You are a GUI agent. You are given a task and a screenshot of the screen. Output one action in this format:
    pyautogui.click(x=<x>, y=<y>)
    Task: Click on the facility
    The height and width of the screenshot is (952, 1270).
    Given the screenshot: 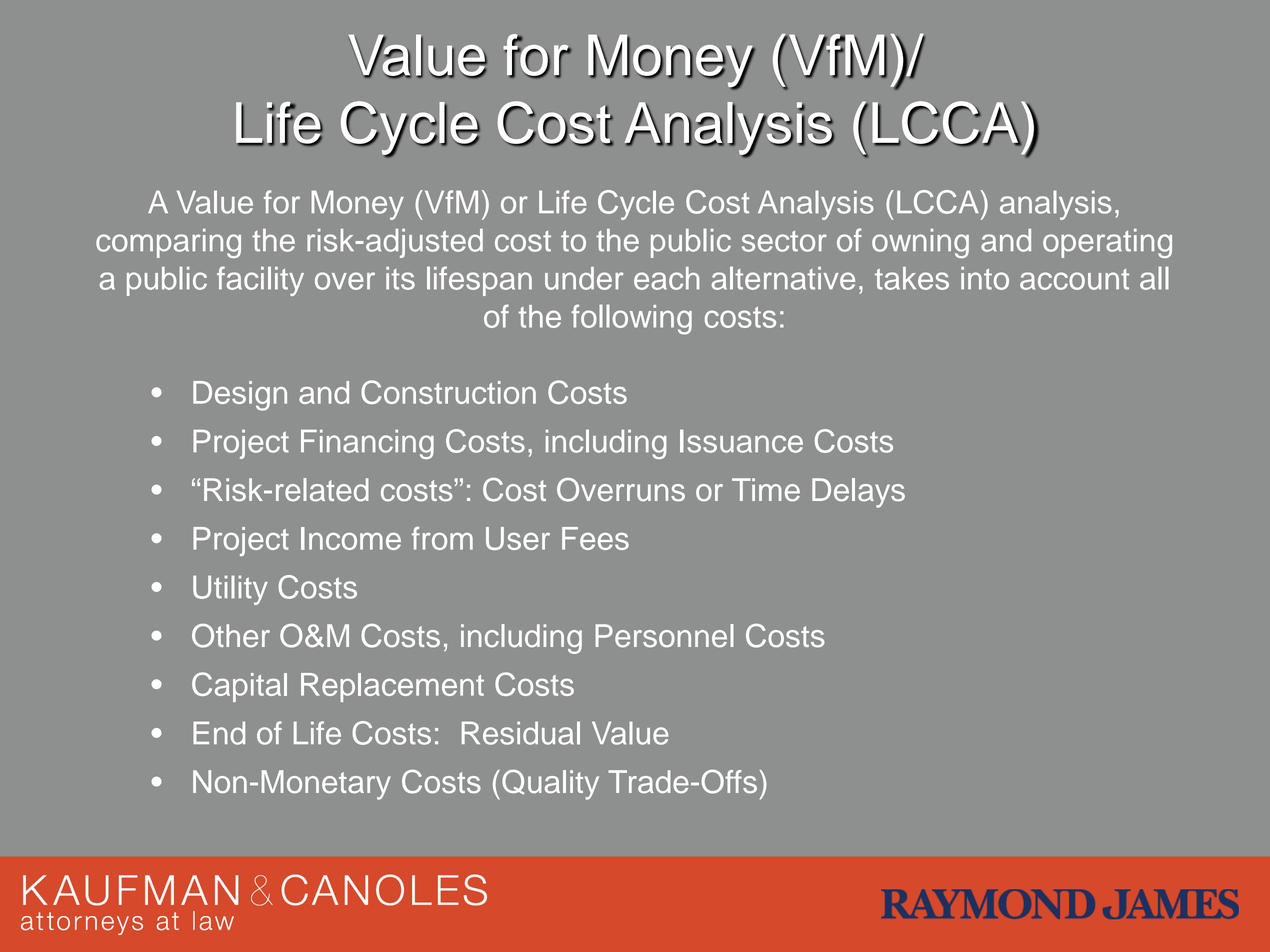 What is the action you would take?
    pyautogui.click(x=260, y=281)
